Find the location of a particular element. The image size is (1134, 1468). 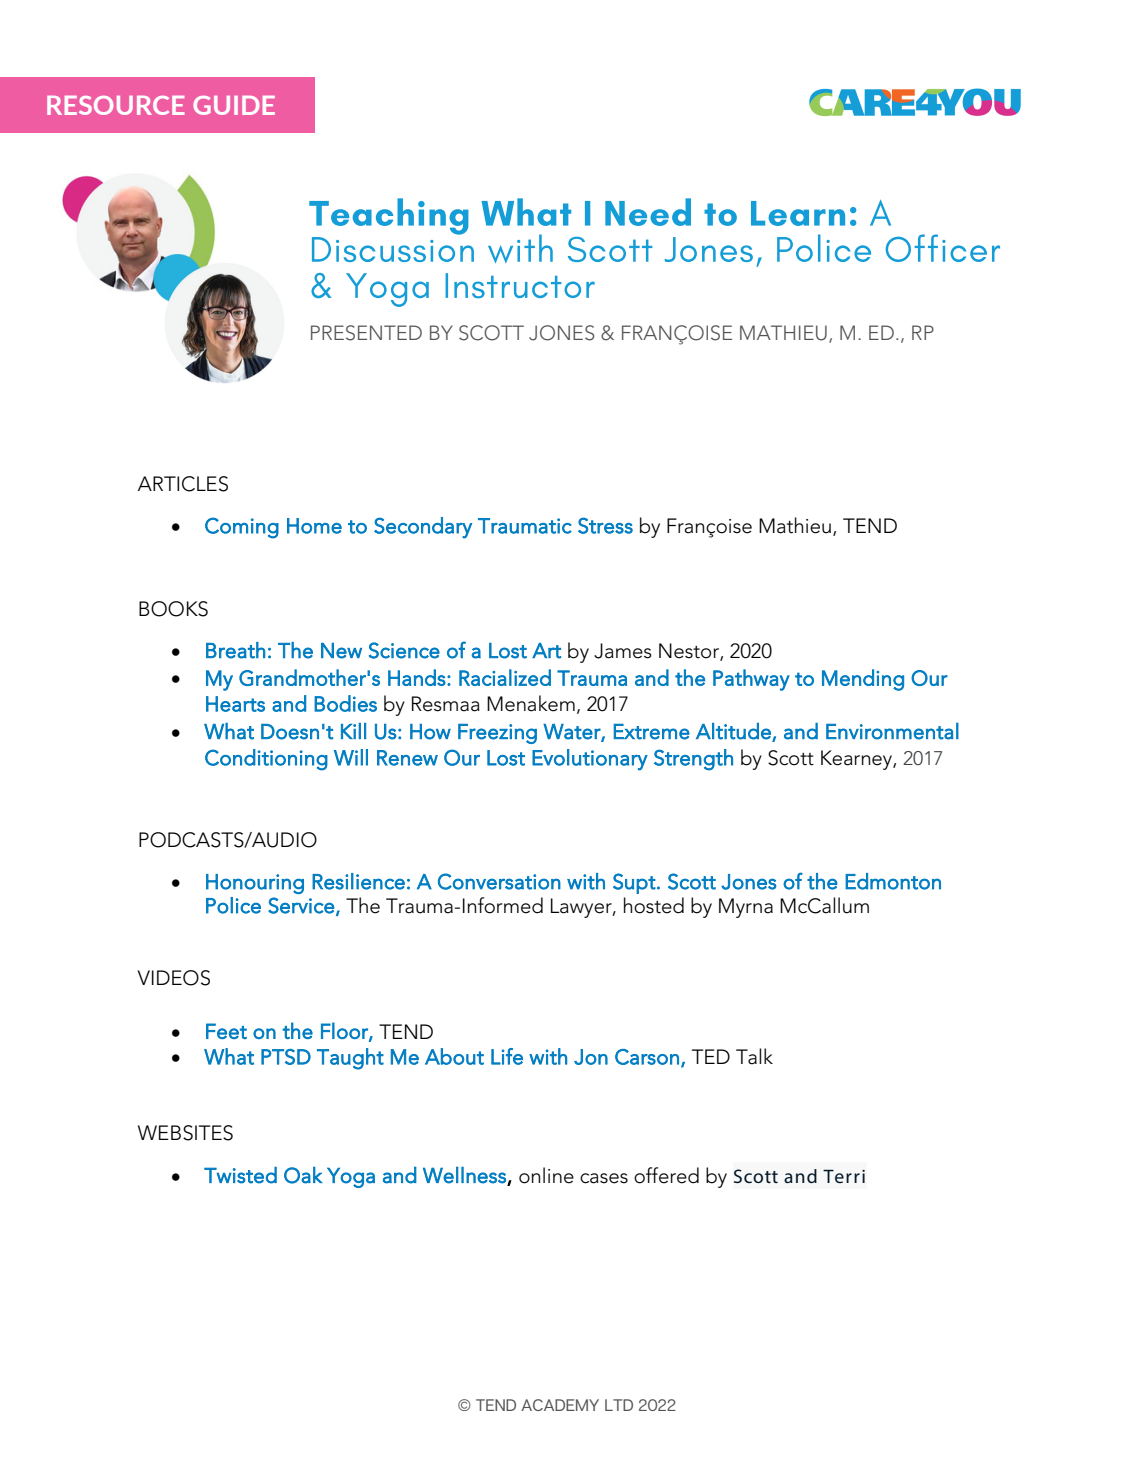

Twisted is located at coordinates (240, 1175).
